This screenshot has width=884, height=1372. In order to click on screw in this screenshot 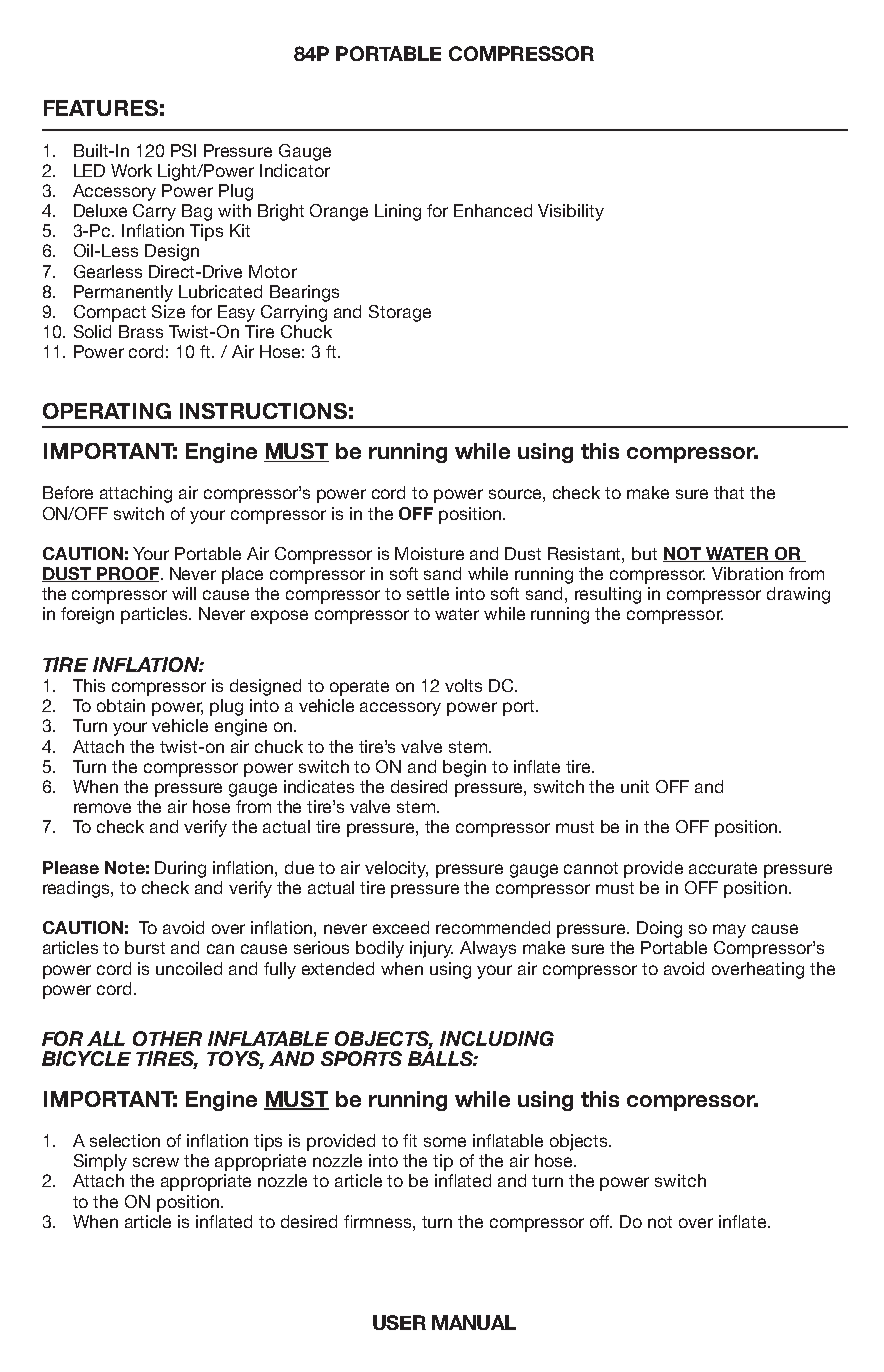, I will do `click(156, 1162)`.
